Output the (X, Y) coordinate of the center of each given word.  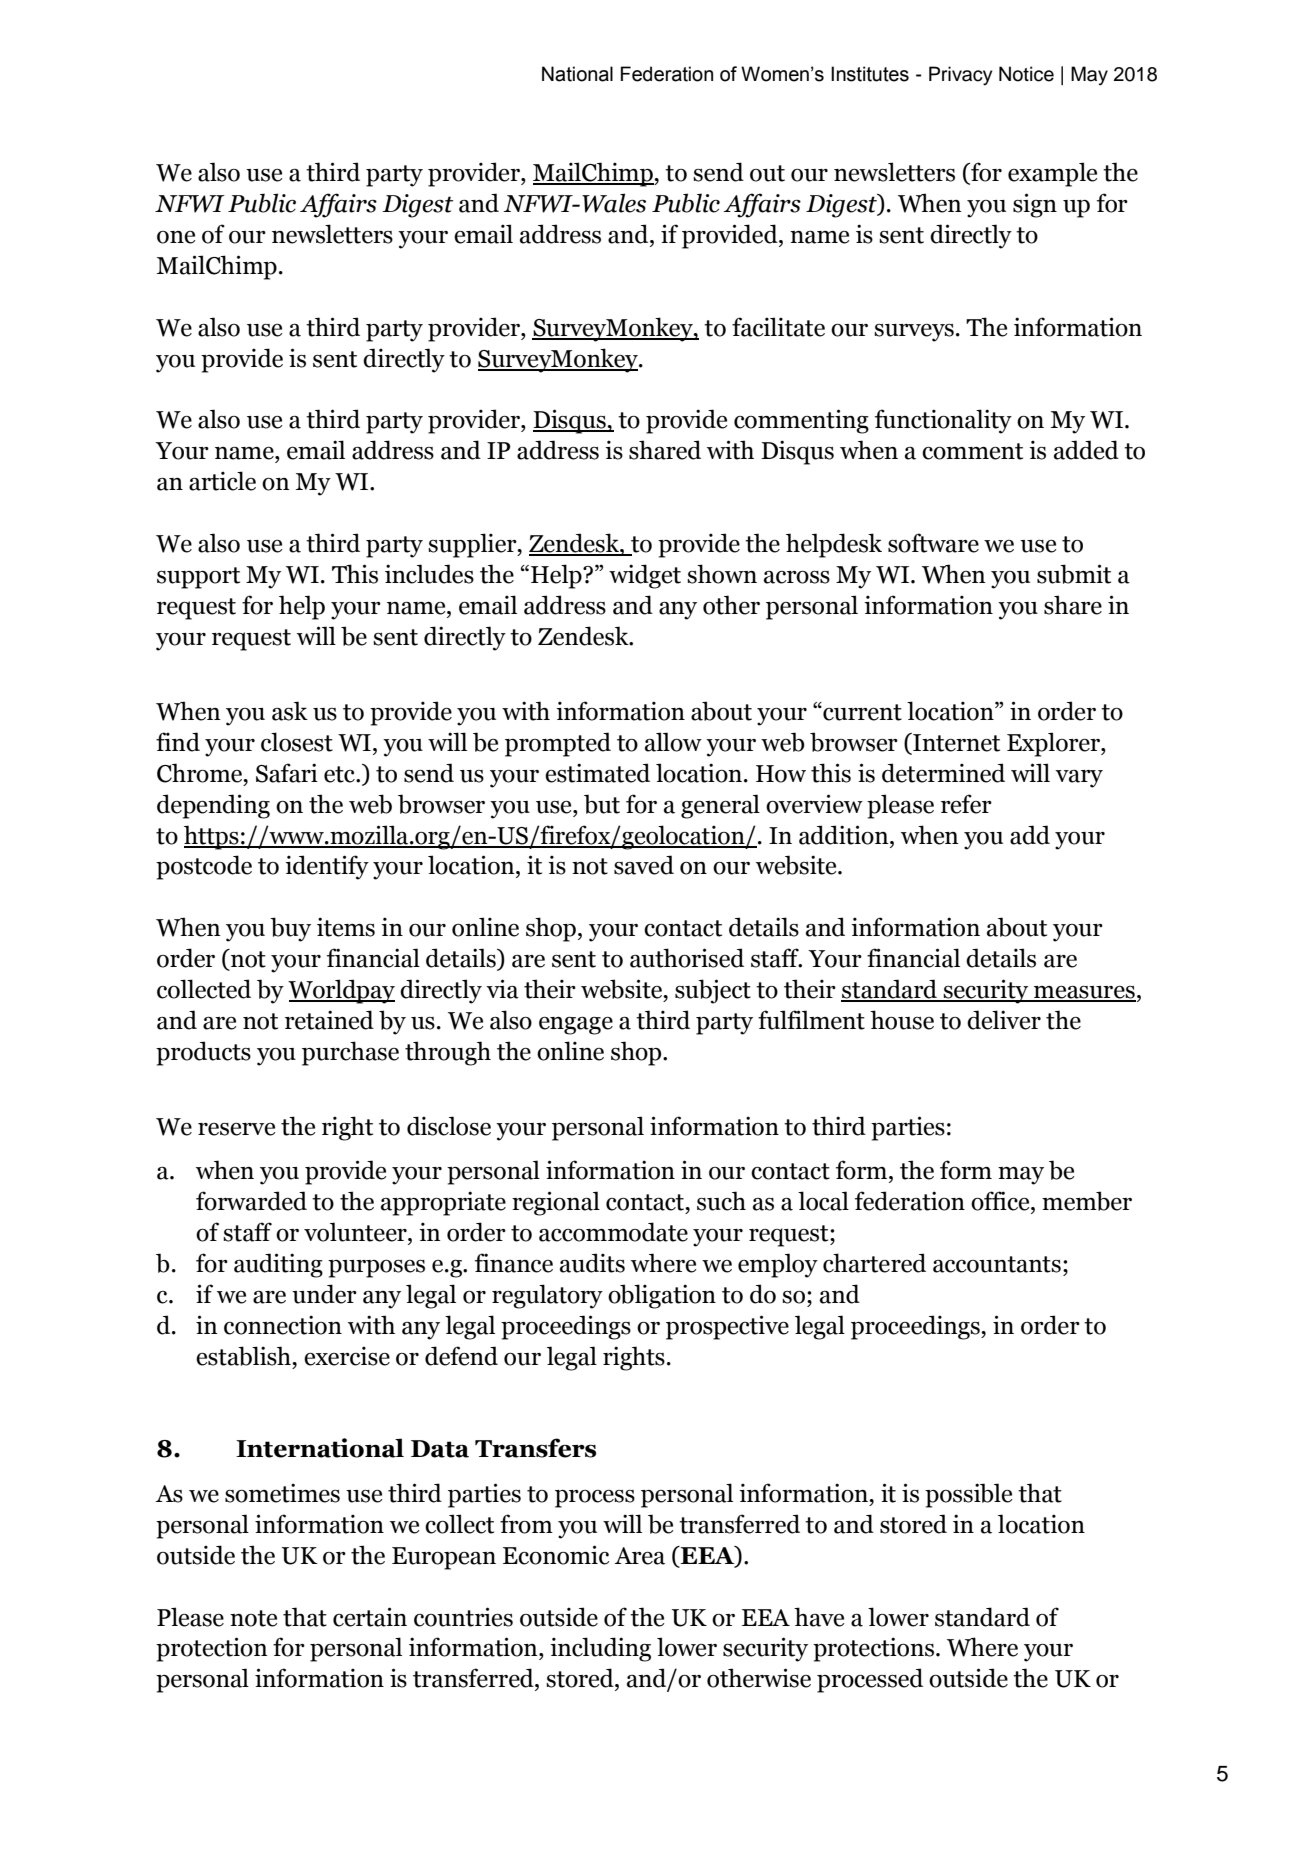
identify (327, 867)
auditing (278, 1265)
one (176, 237)
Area (639, 1556)
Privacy (960, 76)
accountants (997, 1264)
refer (966, 804)
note (253, 1618)
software (933, 543)
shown (722, 574)
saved (644, 865)
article (222, 481)
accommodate (613, 1232)
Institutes (870, 74)
